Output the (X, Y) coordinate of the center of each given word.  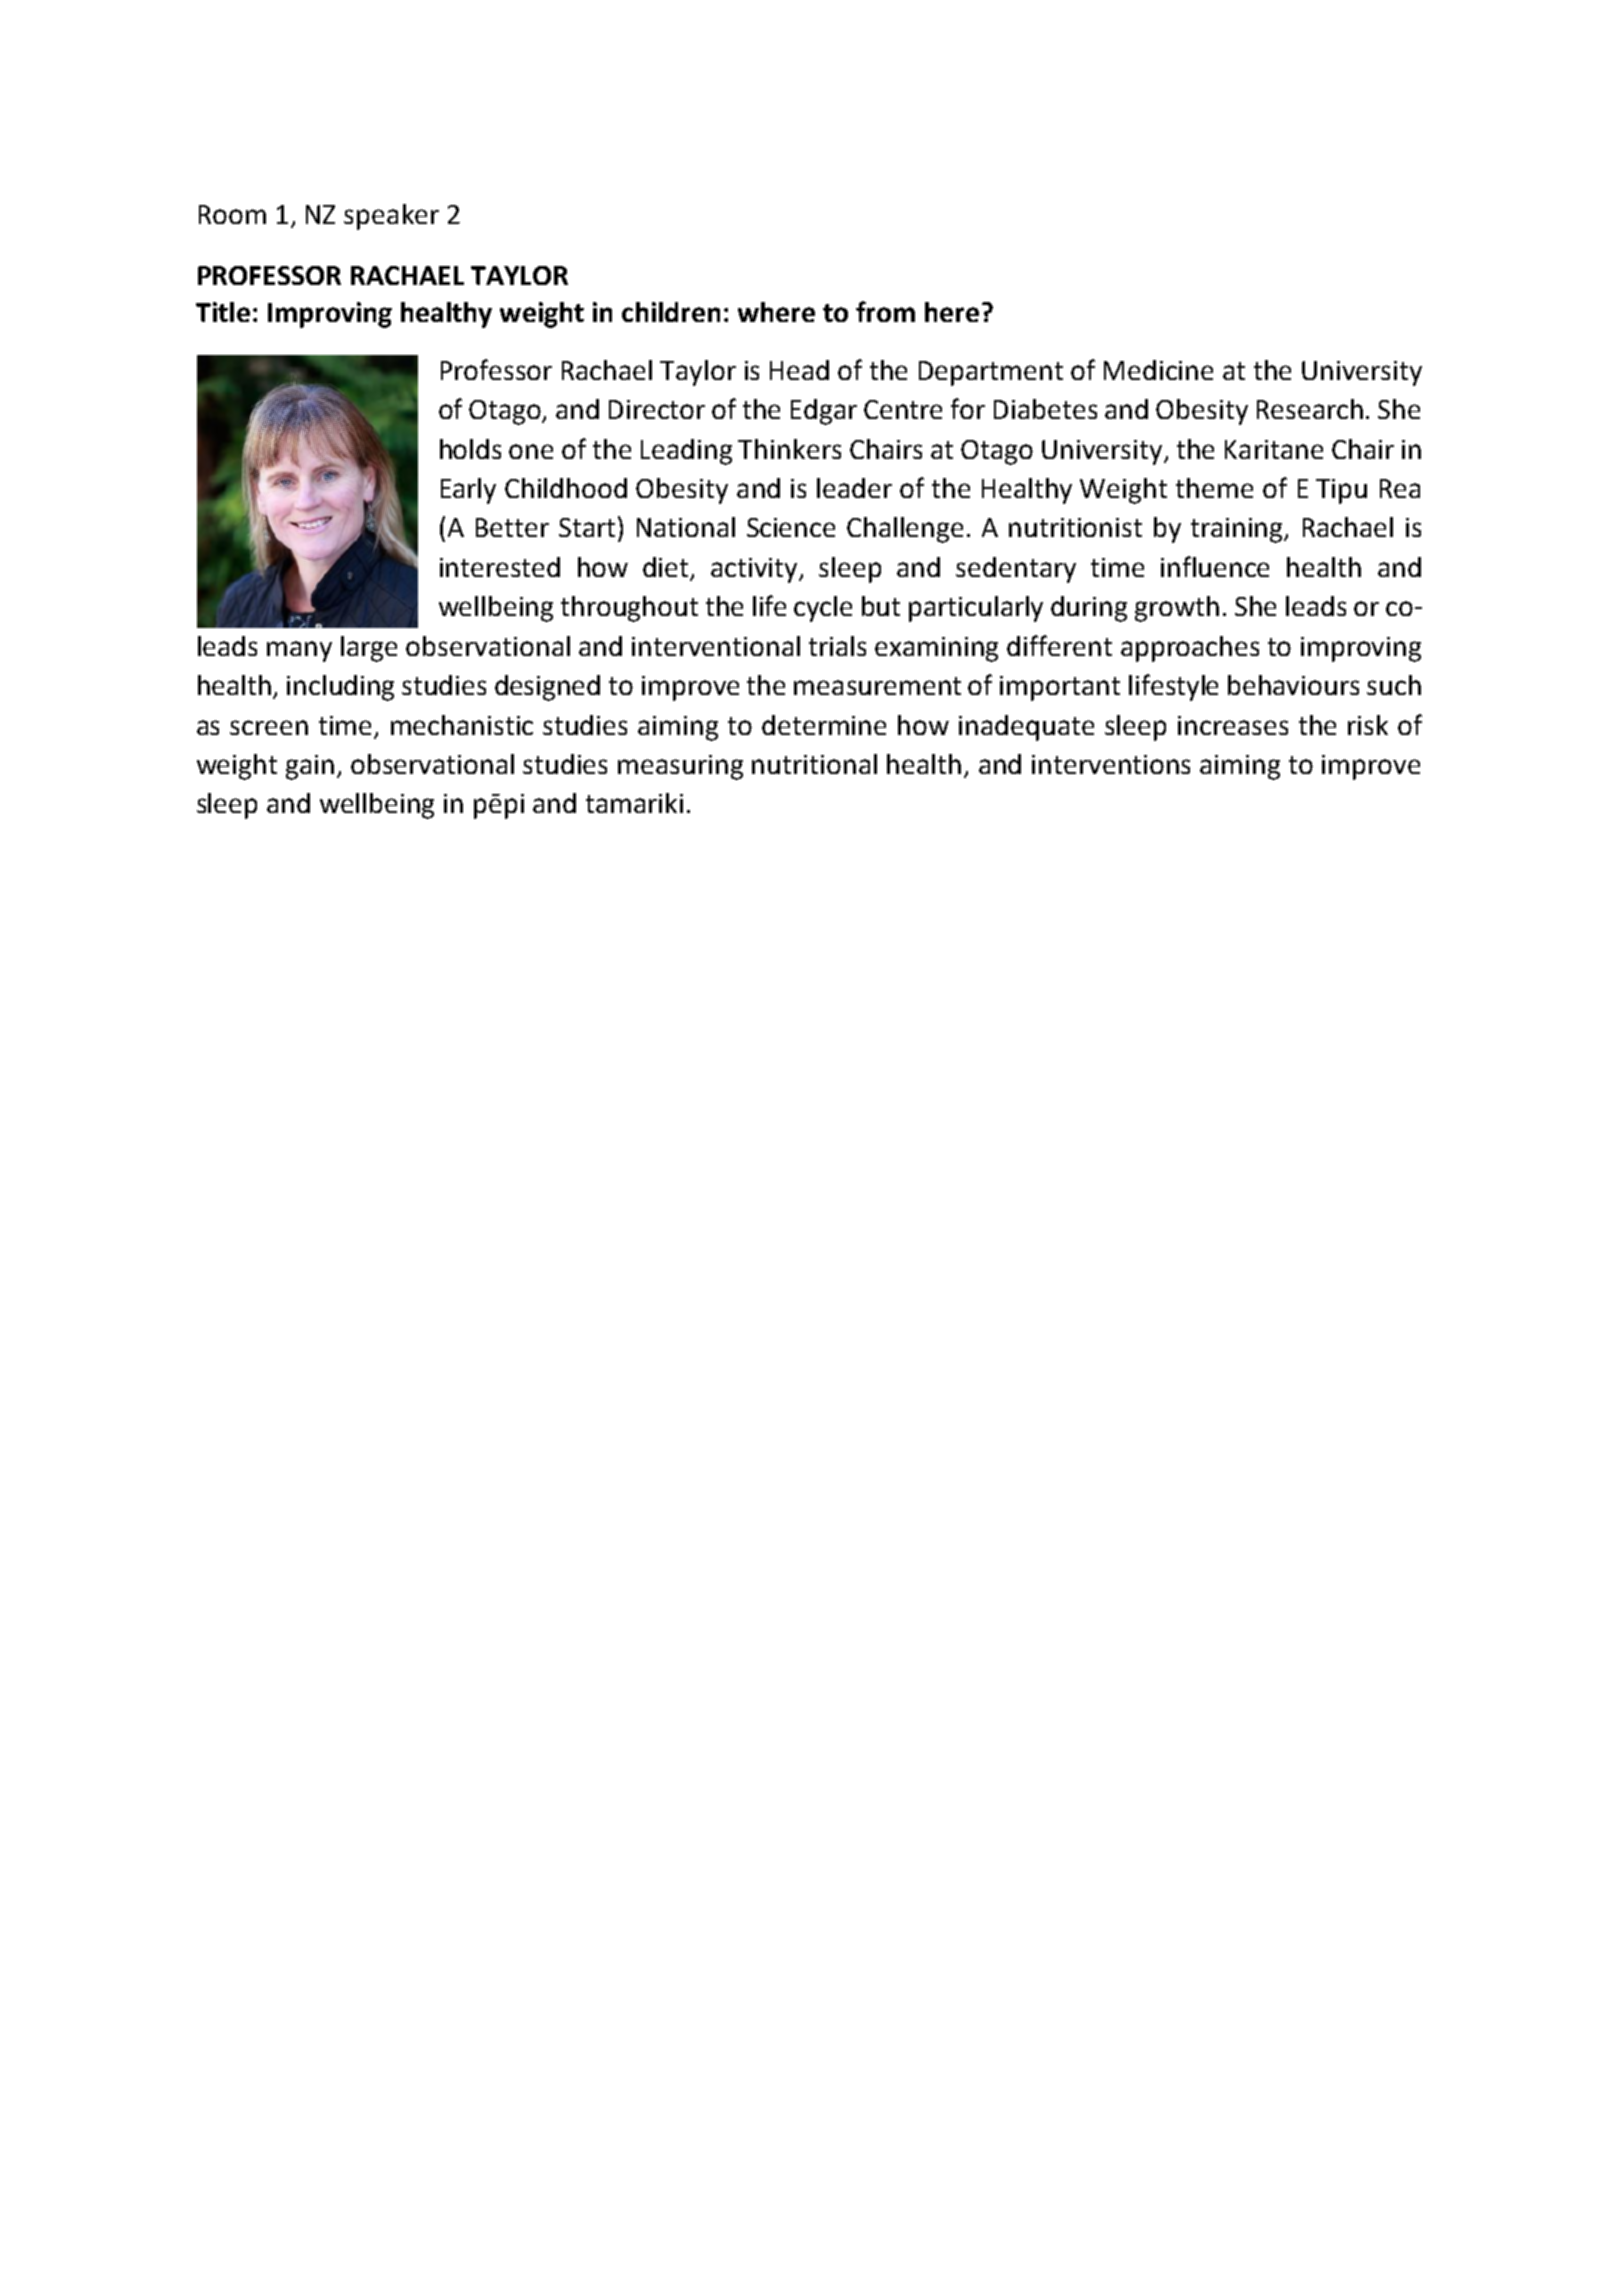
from (885, 311)
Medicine (1158, 370)
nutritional (814, 764)
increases (1233, 725)
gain (310, 767)
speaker (391, 217)
